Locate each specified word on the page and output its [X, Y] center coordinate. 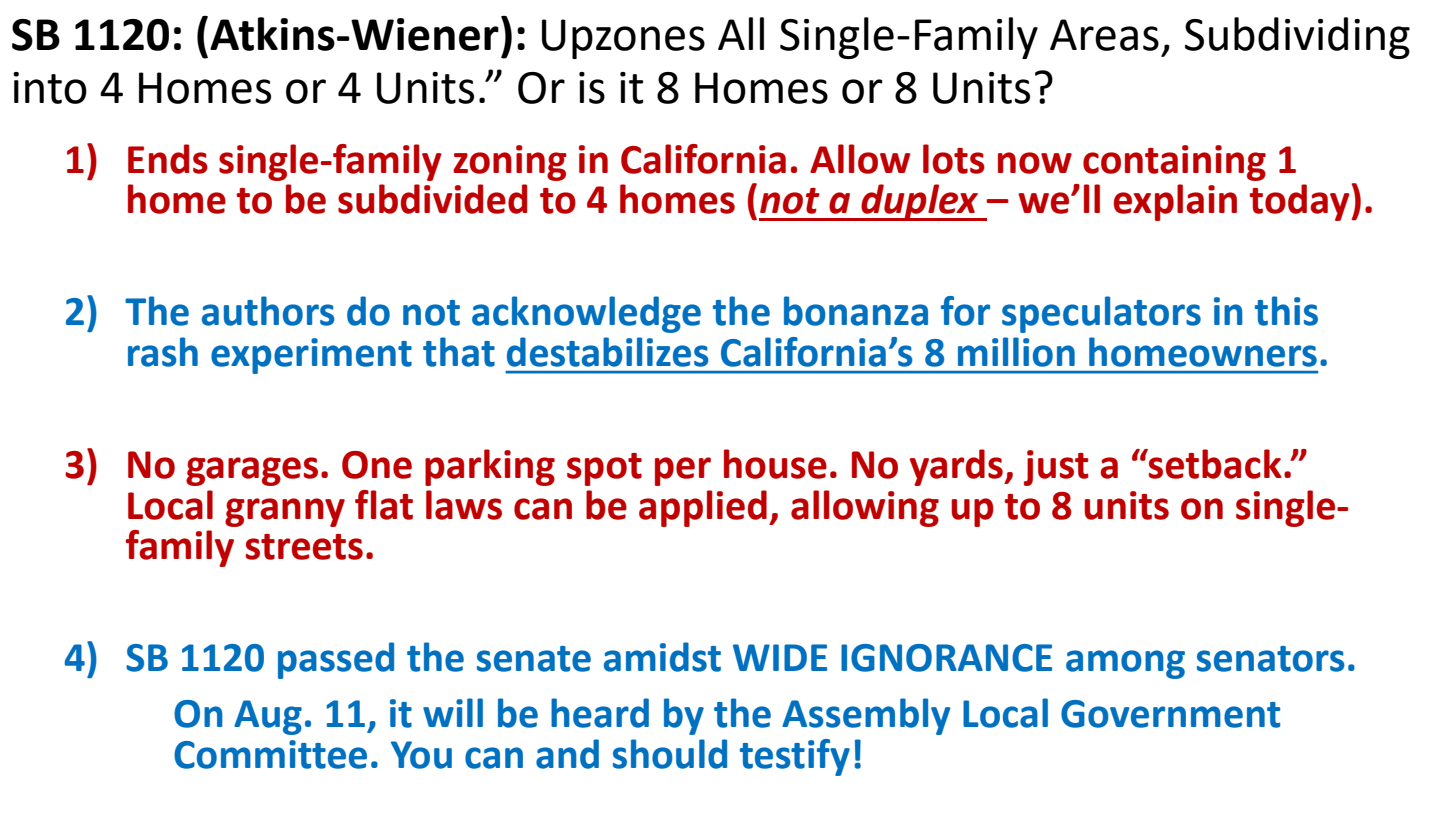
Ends [168, 159]
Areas [1104, 35]
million [1016, 352]
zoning [510, 163]
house [775, 464]
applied [703, 508]
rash [163, 352]
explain [1175, 202]
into [50, 88]
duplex [920, 202]
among [1125, 664]
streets [304, 547]
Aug [268, 717]
